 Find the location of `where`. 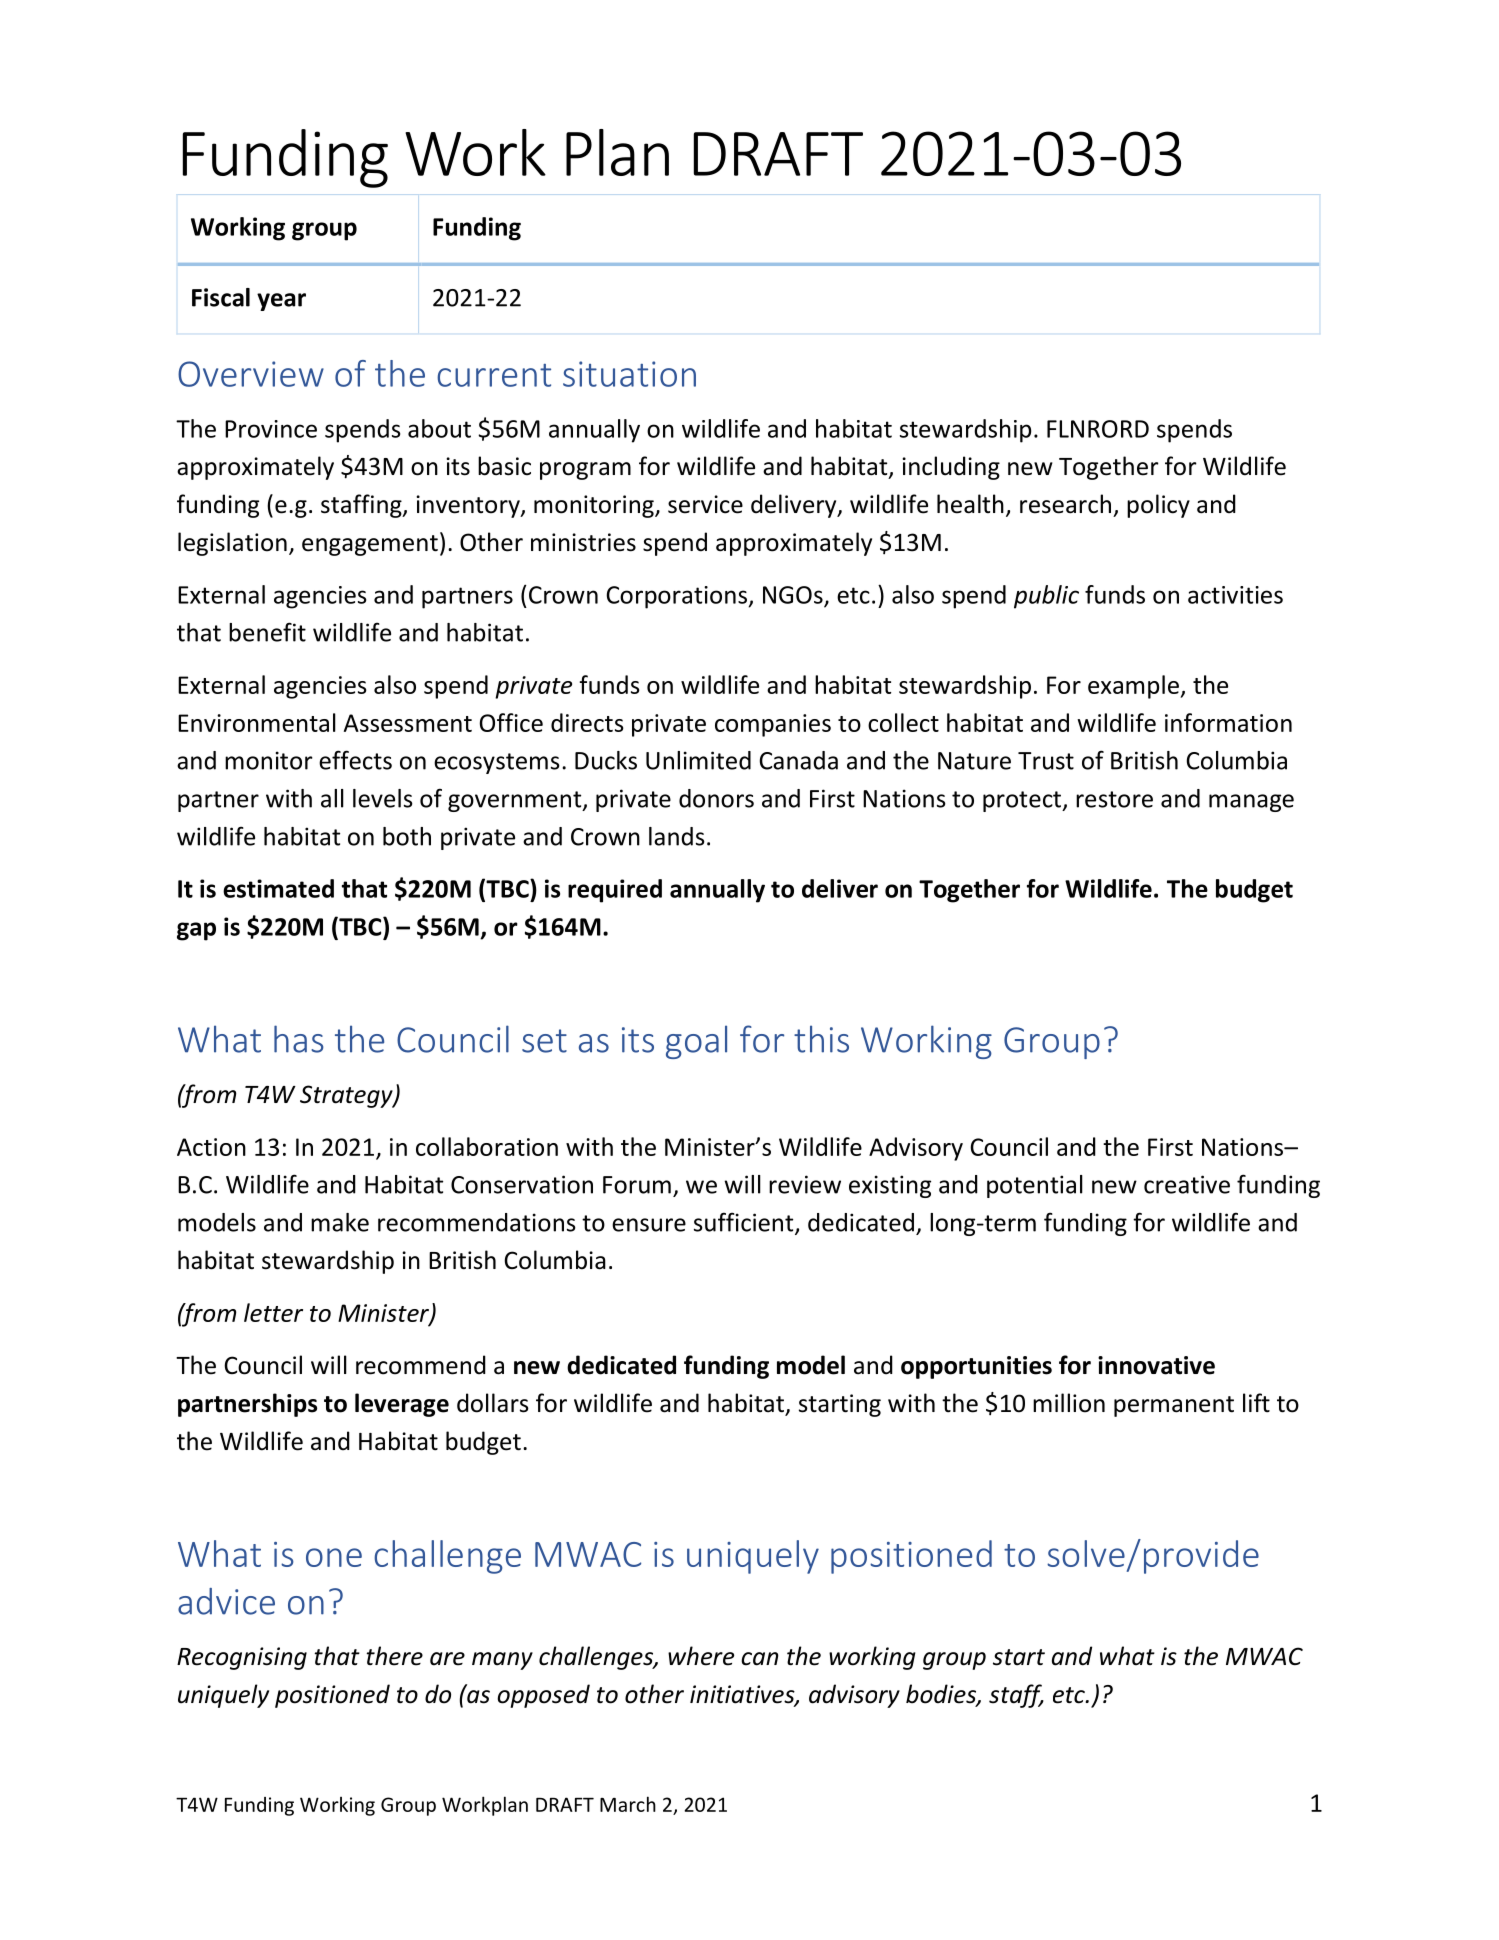

where is located at coordinates (701, 1656).
